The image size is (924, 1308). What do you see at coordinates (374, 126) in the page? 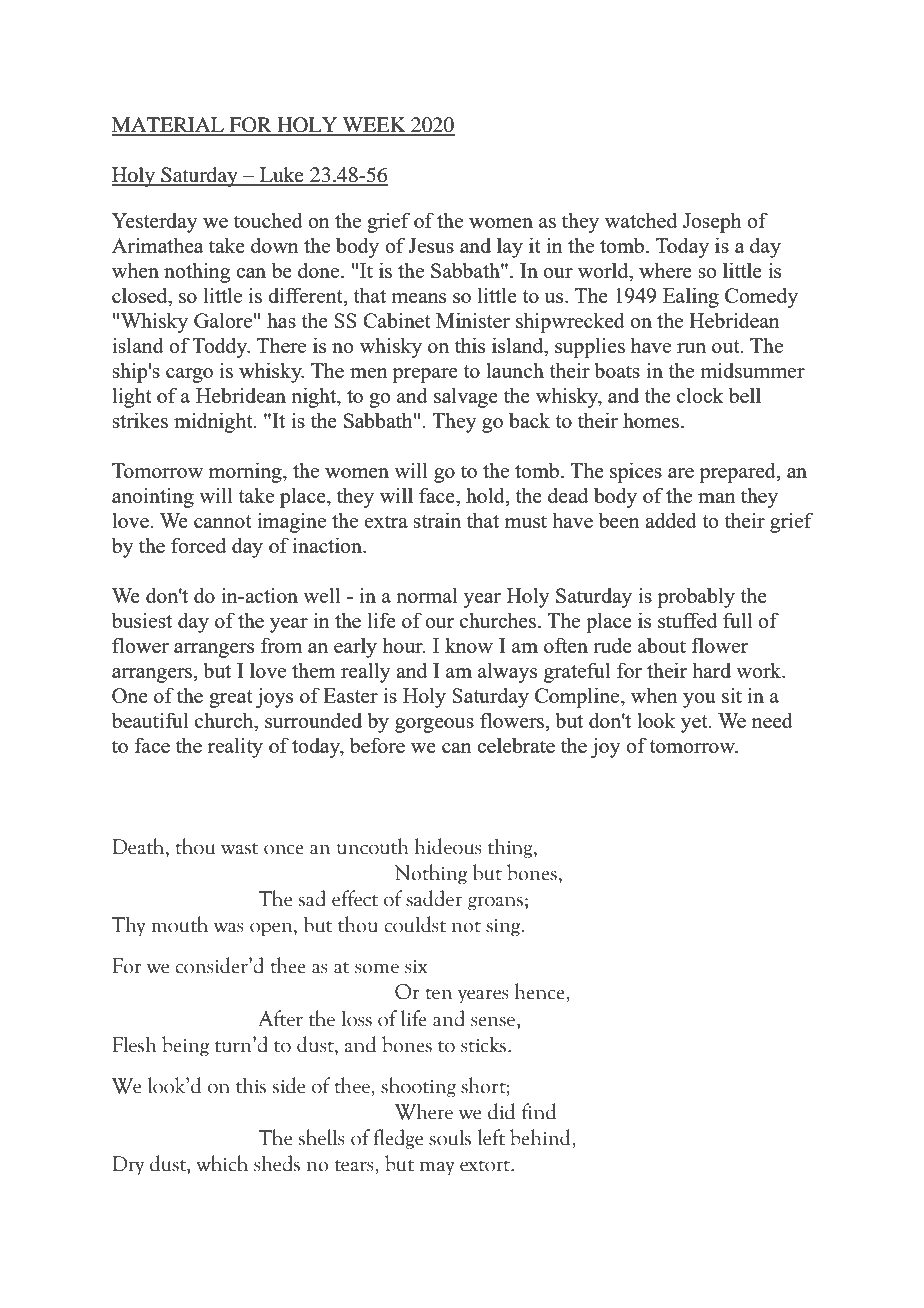
I see `WEEK` at bounding box center [374, 126].
